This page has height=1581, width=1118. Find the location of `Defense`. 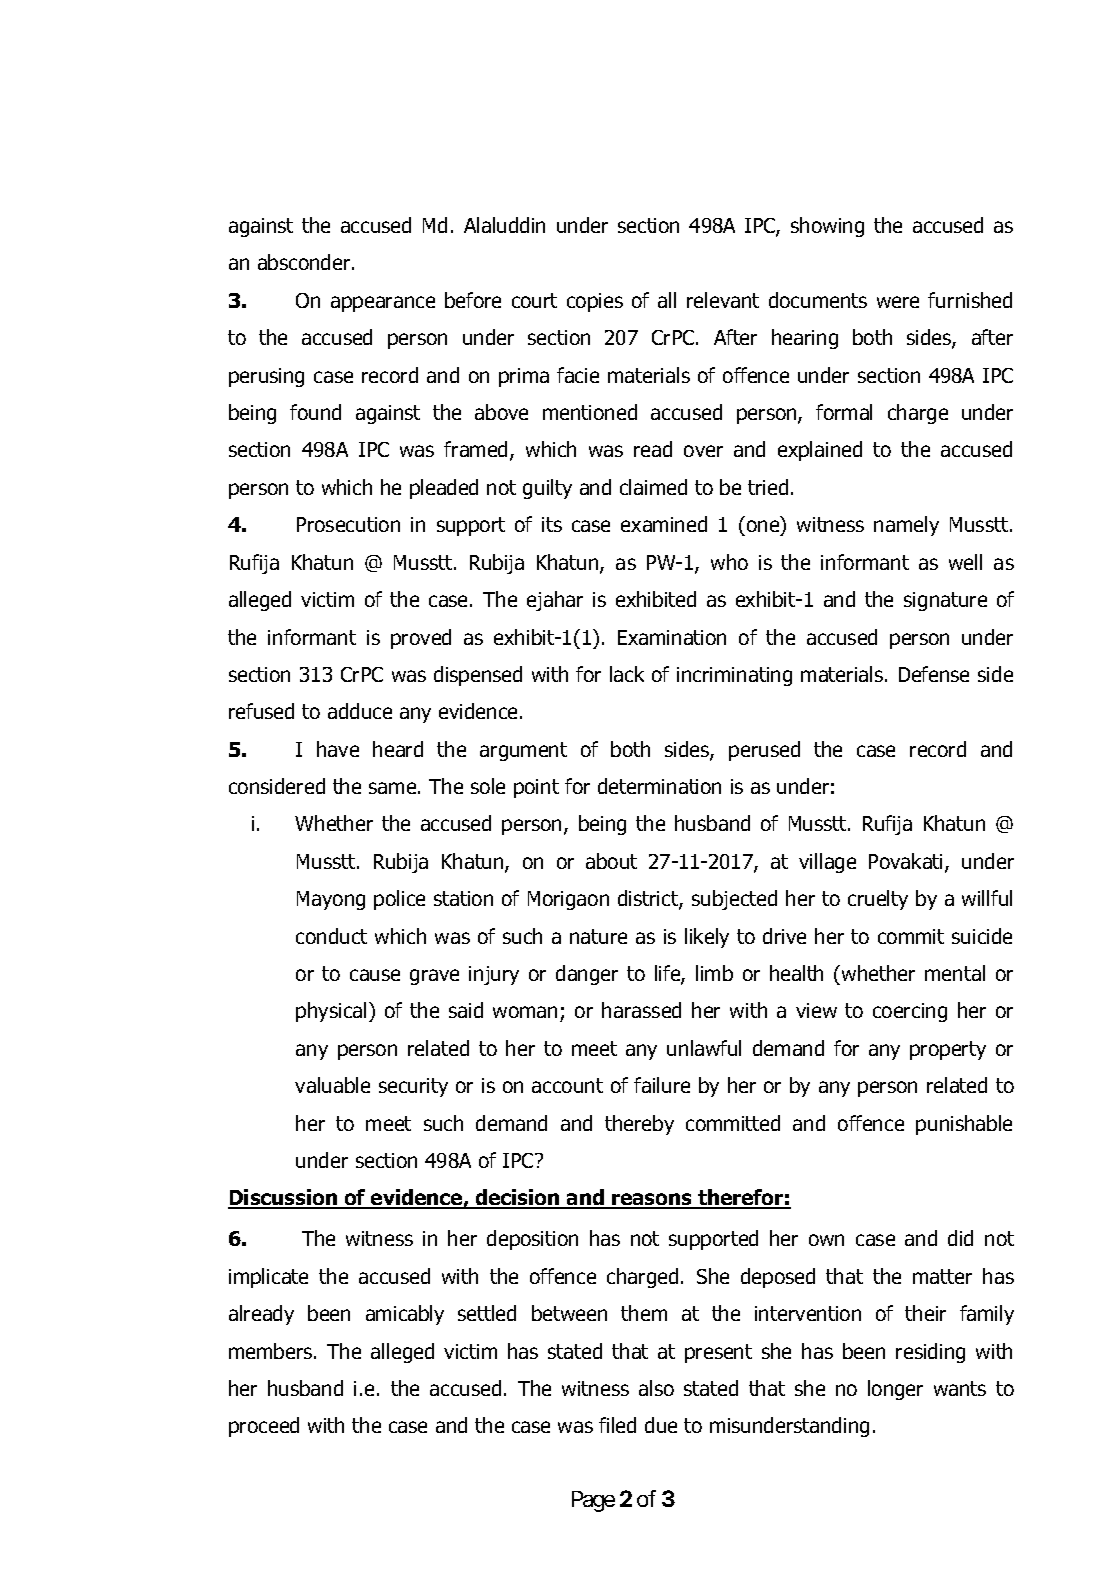

Defense is located at coordinates (934, 674).
